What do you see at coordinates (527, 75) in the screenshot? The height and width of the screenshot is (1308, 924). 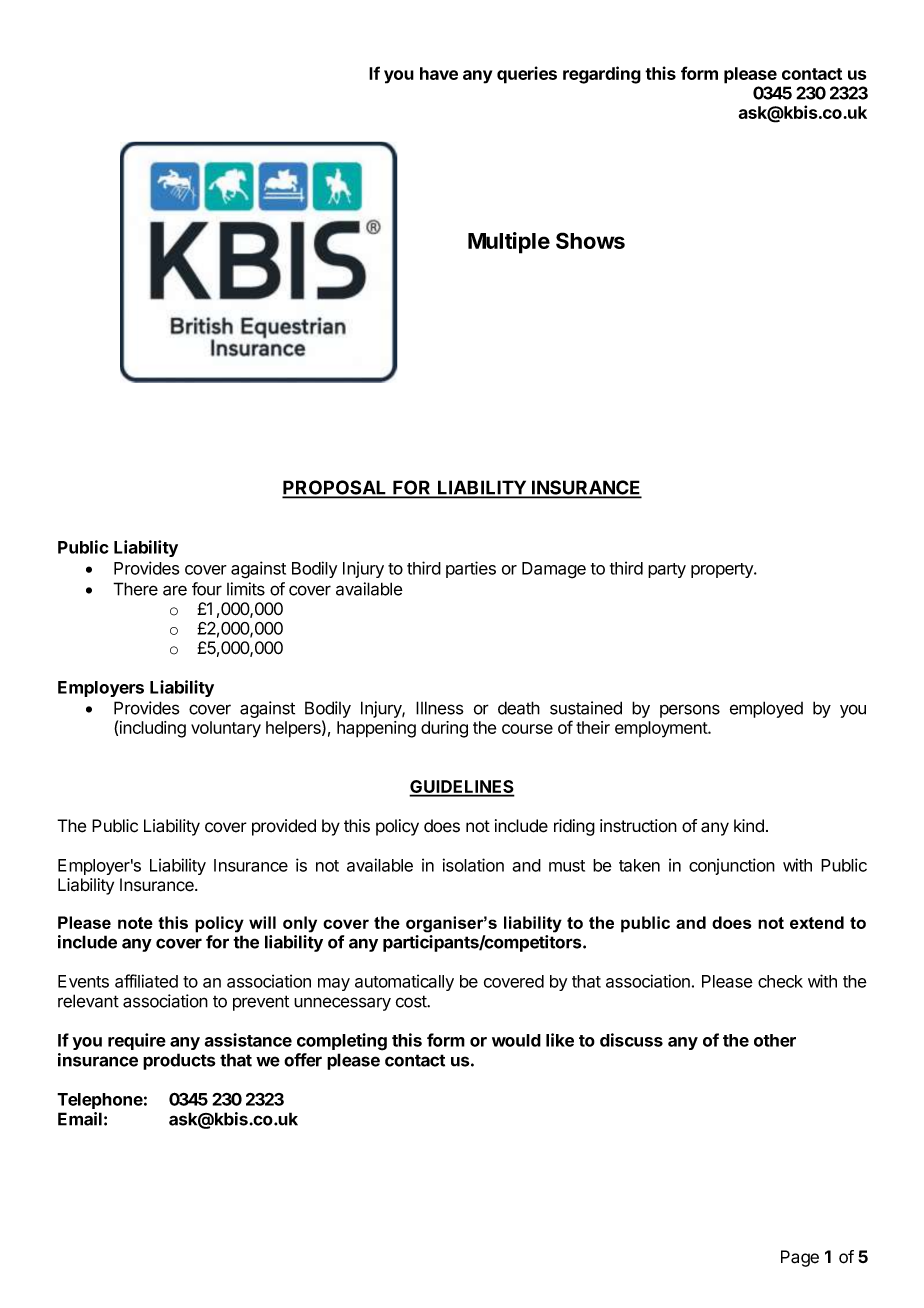 I see `queries` at bounding box center [527, 75].
